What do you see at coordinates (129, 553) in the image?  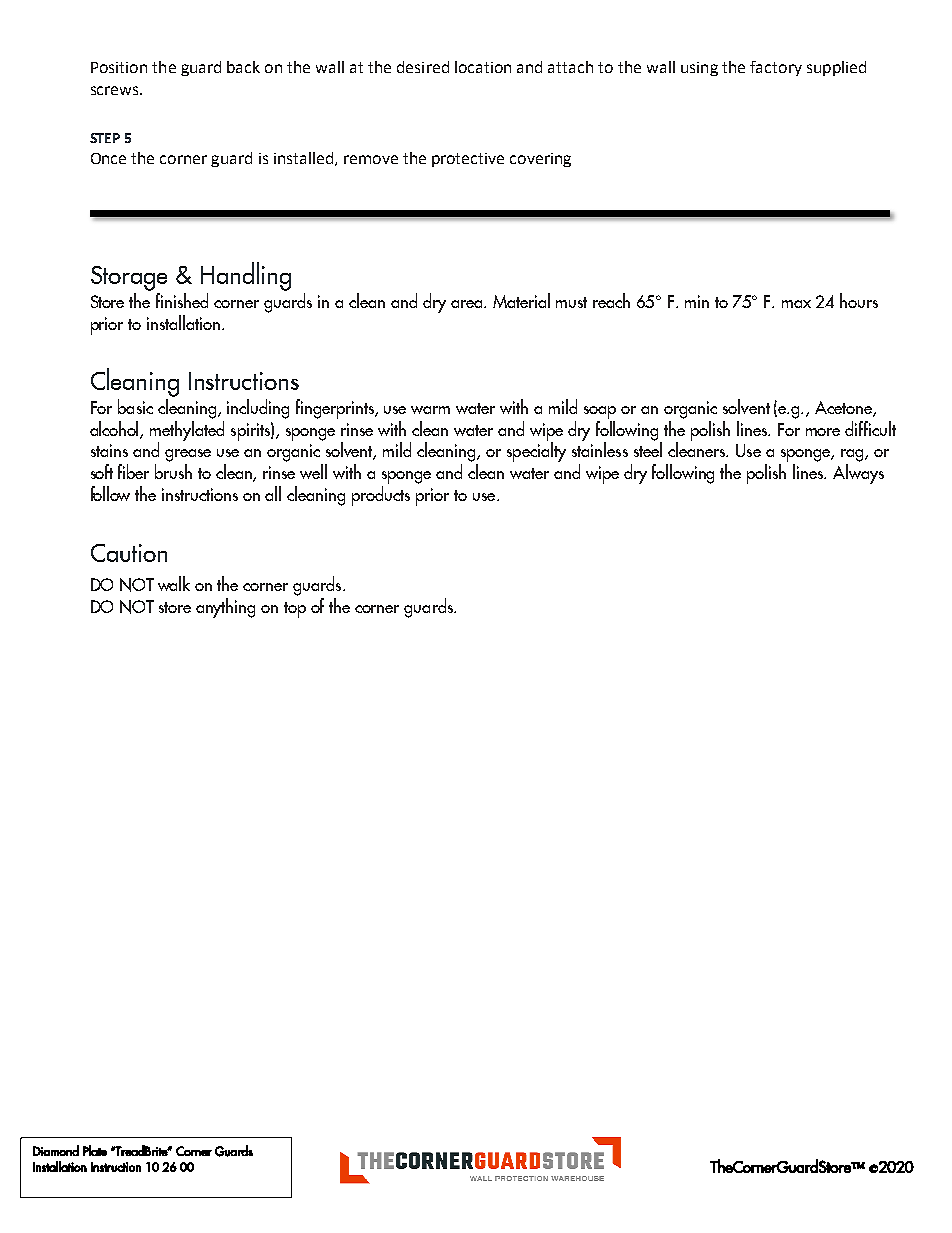 I see `Caution` at bounding box center [129, 553].
